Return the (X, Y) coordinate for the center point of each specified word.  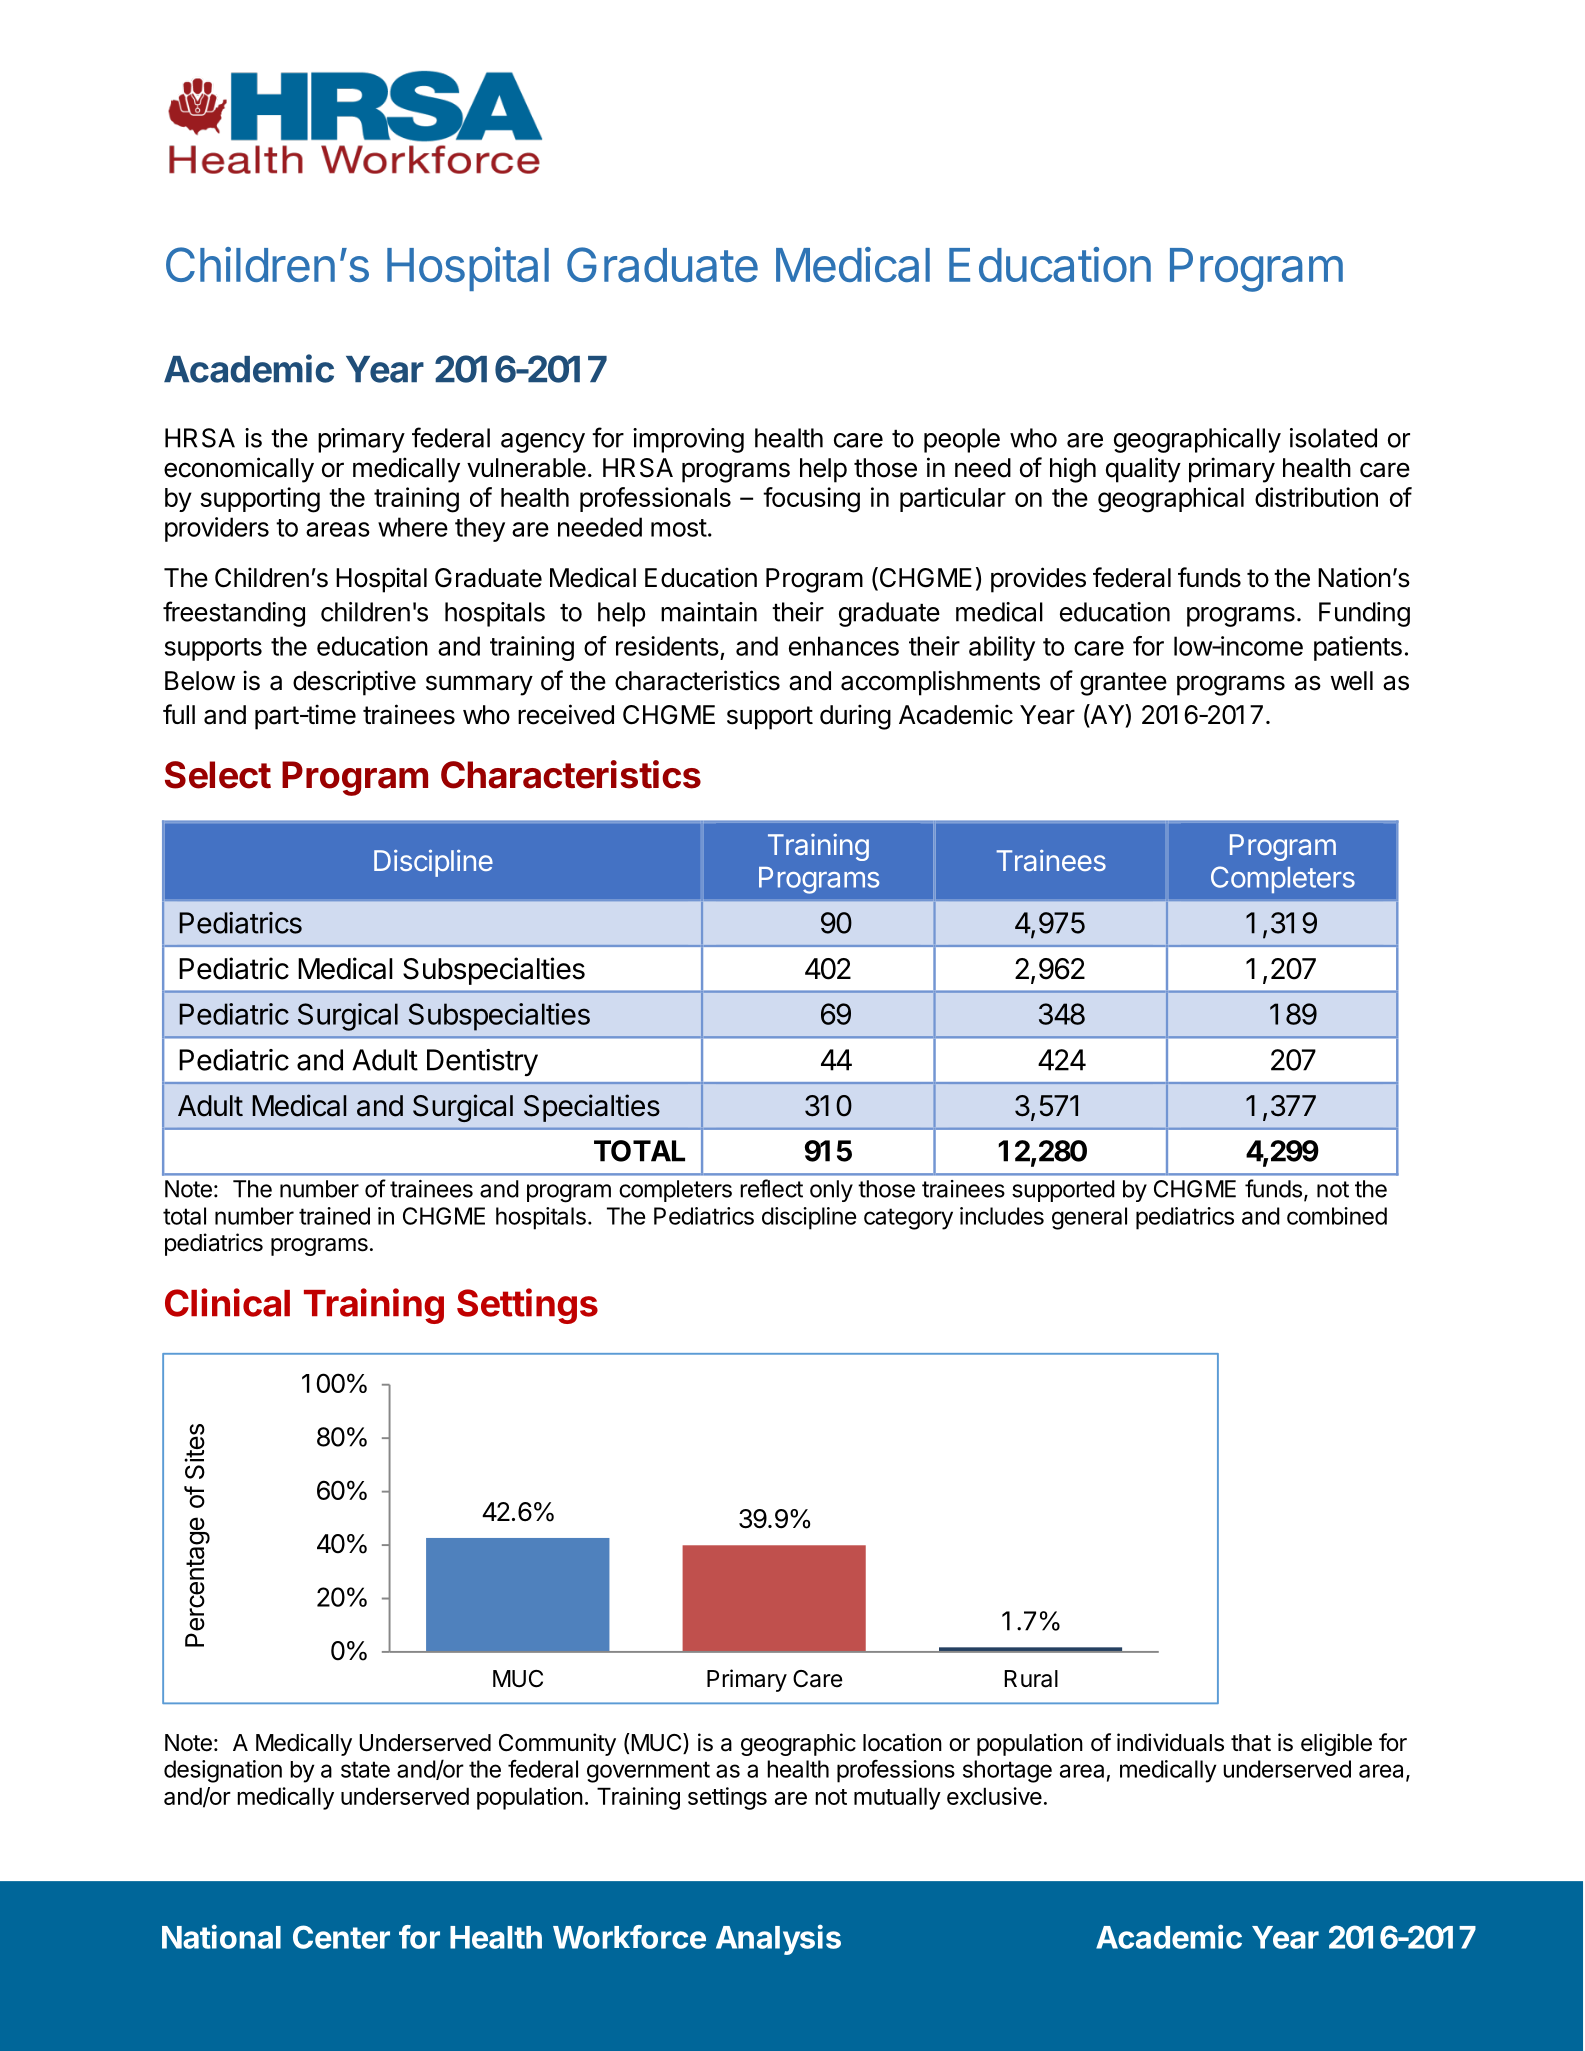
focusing (811, 500)
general (1089, 1218)
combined (1337, 1216)
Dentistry (482, 1062)
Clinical (227, 1302)
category (908, 1219)
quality (1143, 470)
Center (341, 1937)
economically (239, 470)
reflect (771, 1188)
